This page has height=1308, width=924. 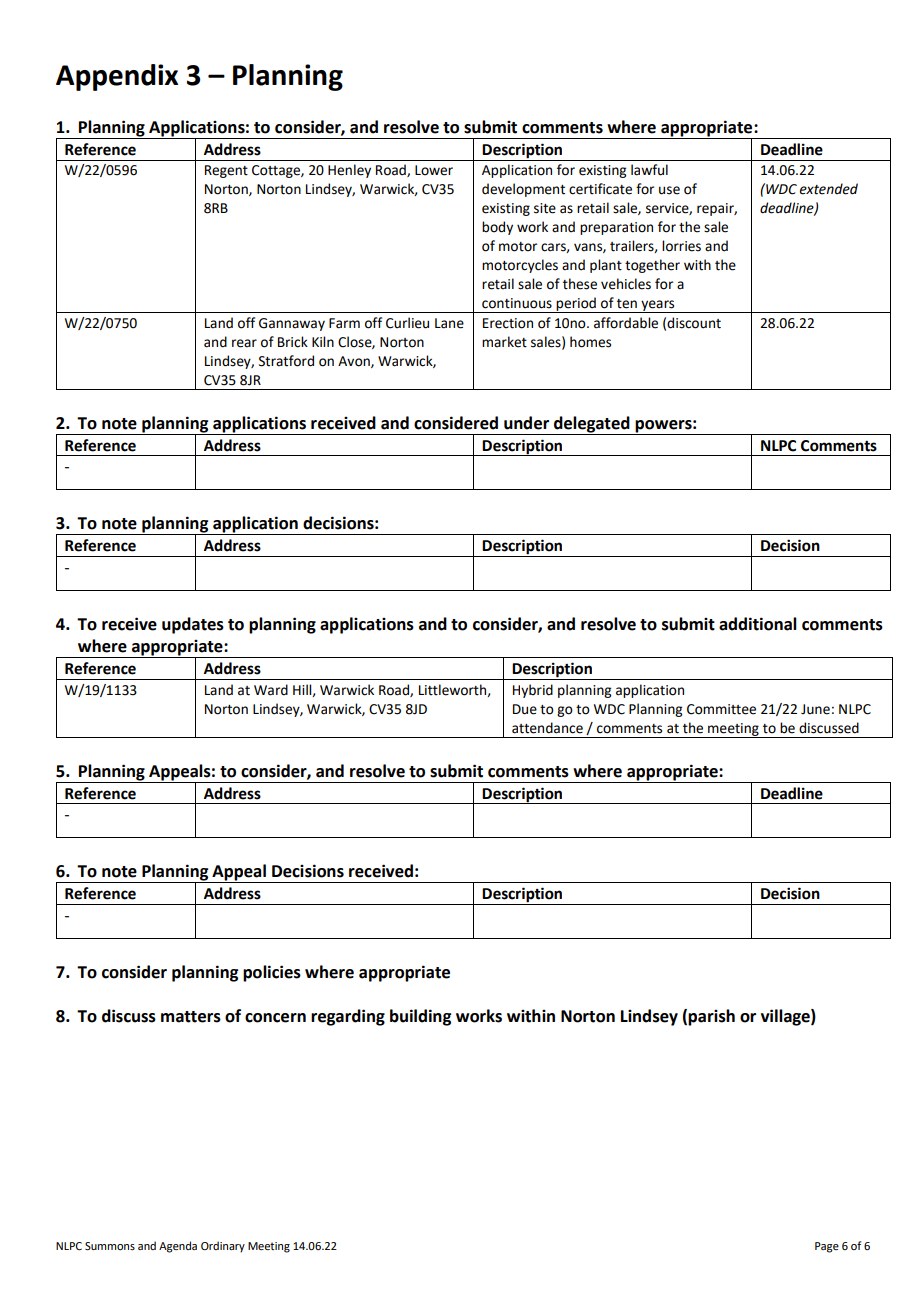 I want to click on discount, so click(x=694, y=323).
